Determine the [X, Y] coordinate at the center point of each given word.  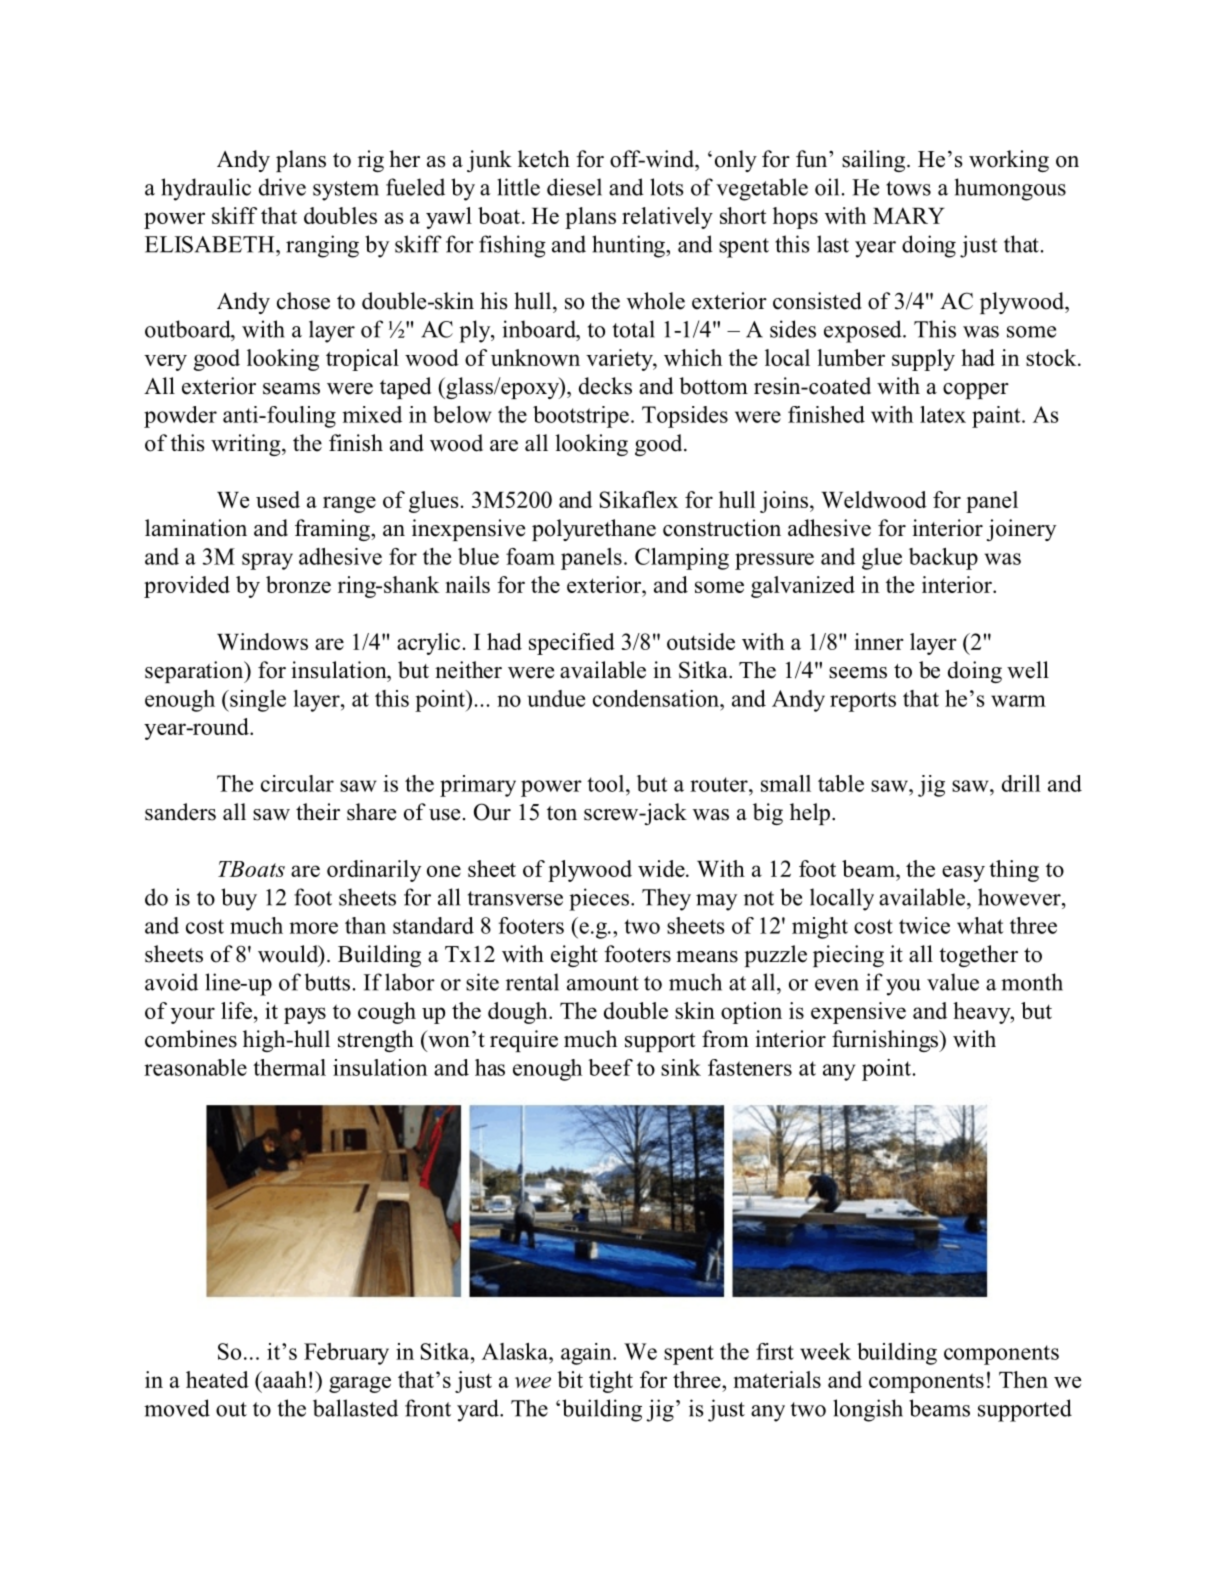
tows [908, 188]
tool [607, 783]
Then [1023, 1379]
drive [282, 187]
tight [611, 1382]
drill [1021, 783]
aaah [284, 1379]
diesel [574, 187]
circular [297, 783]
